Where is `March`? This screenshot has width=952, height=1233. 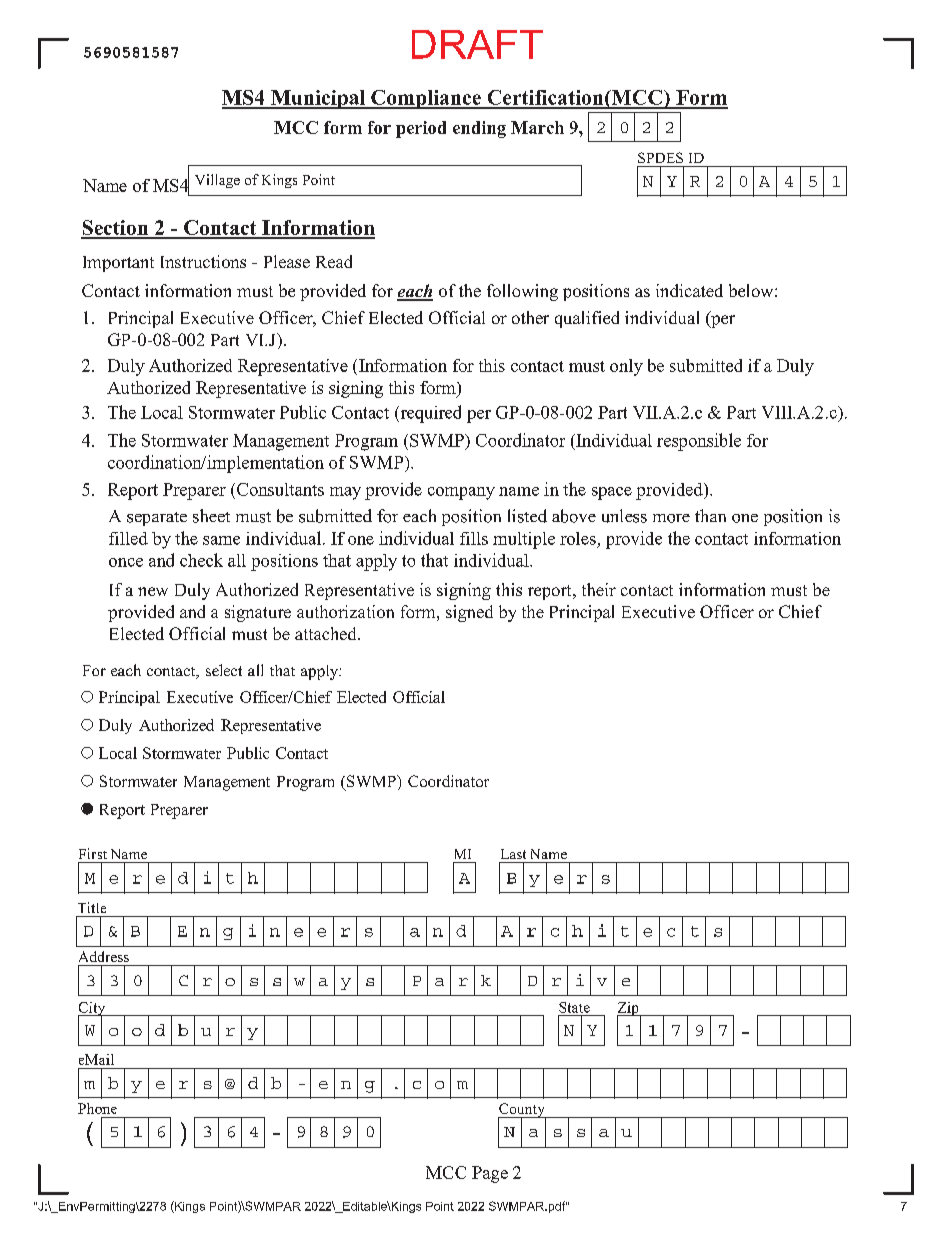
March is located at coordinates (537, 127).
